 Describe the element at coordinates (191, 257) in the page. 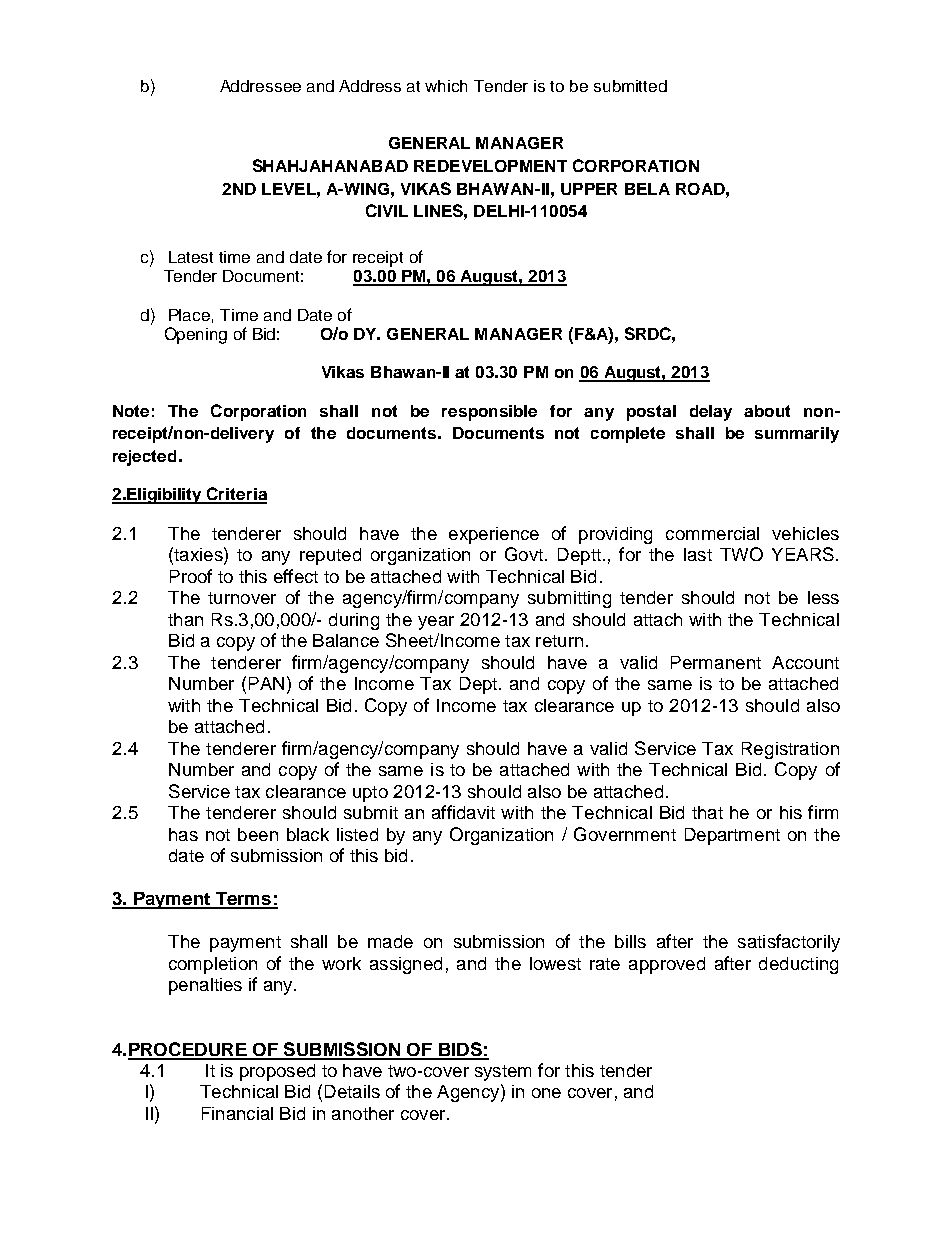

I see `Latest` at that location.
